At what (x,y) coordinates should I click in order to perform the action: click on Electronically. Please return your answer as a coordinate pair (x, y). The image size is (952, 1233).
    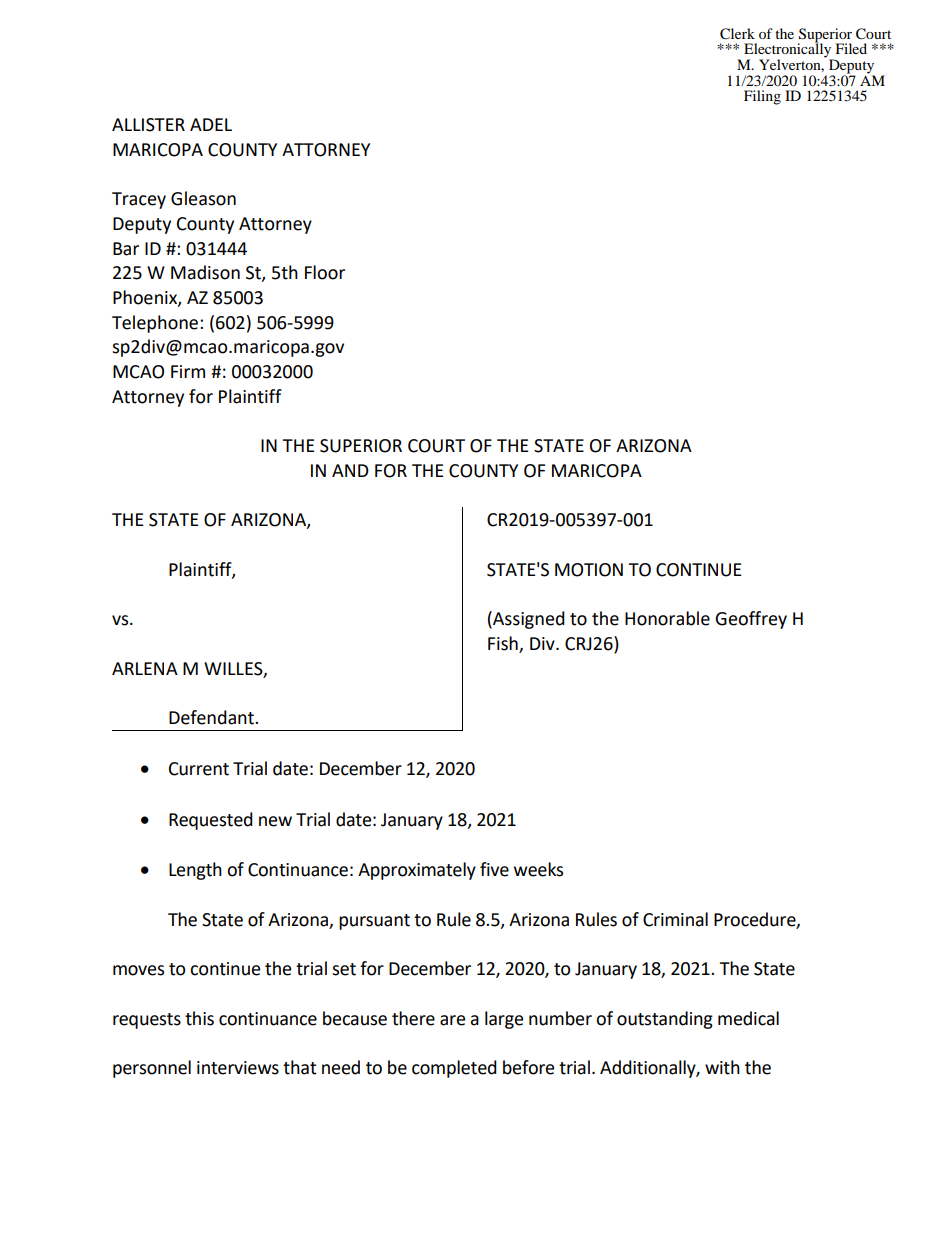
    Looking at the image, I should click on (789, 50).
